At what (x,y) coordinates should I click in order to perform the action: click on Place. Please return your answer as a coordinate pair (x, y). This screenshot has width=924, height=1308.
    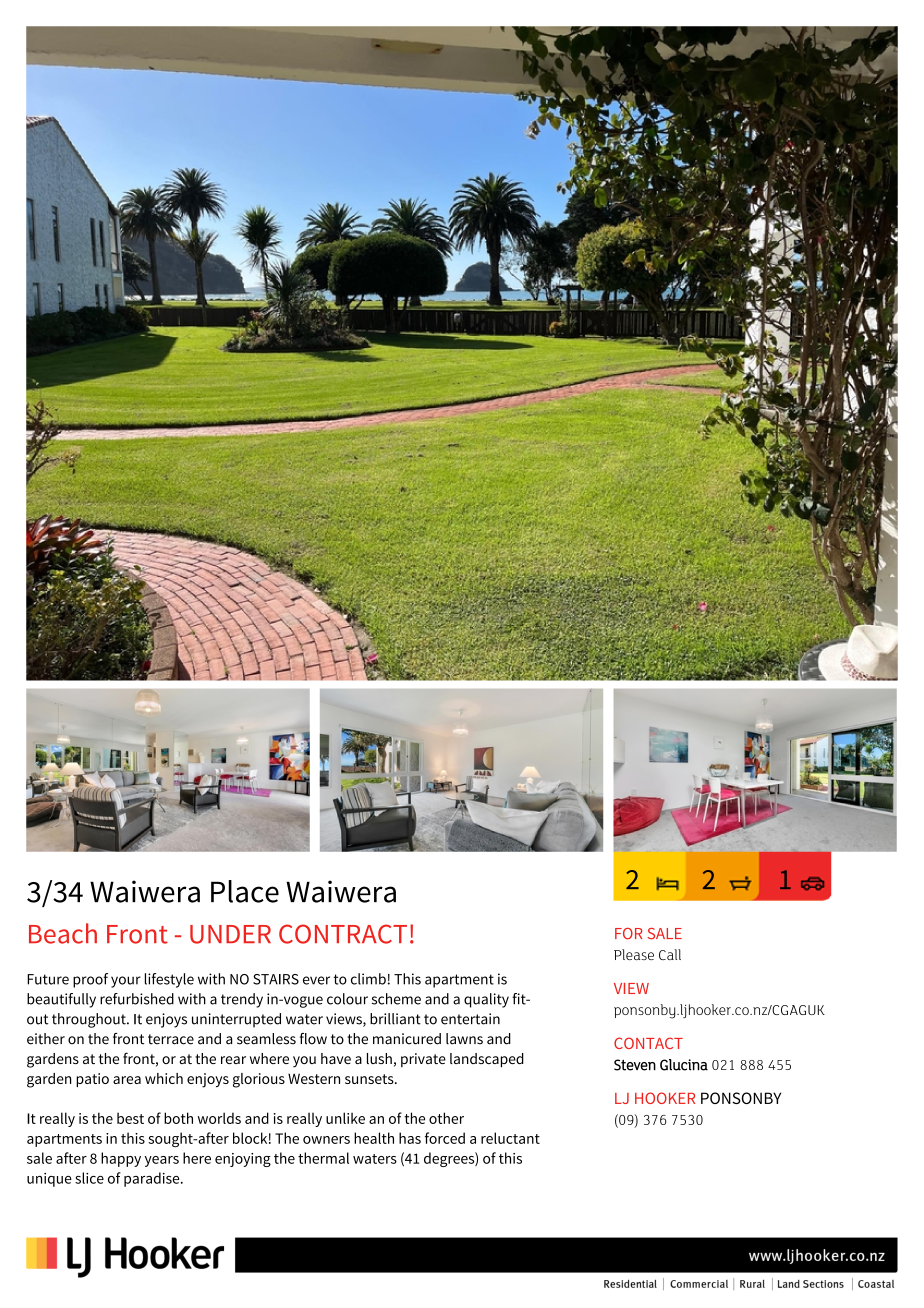
    Looking at the image, I should click on (245, 891).
